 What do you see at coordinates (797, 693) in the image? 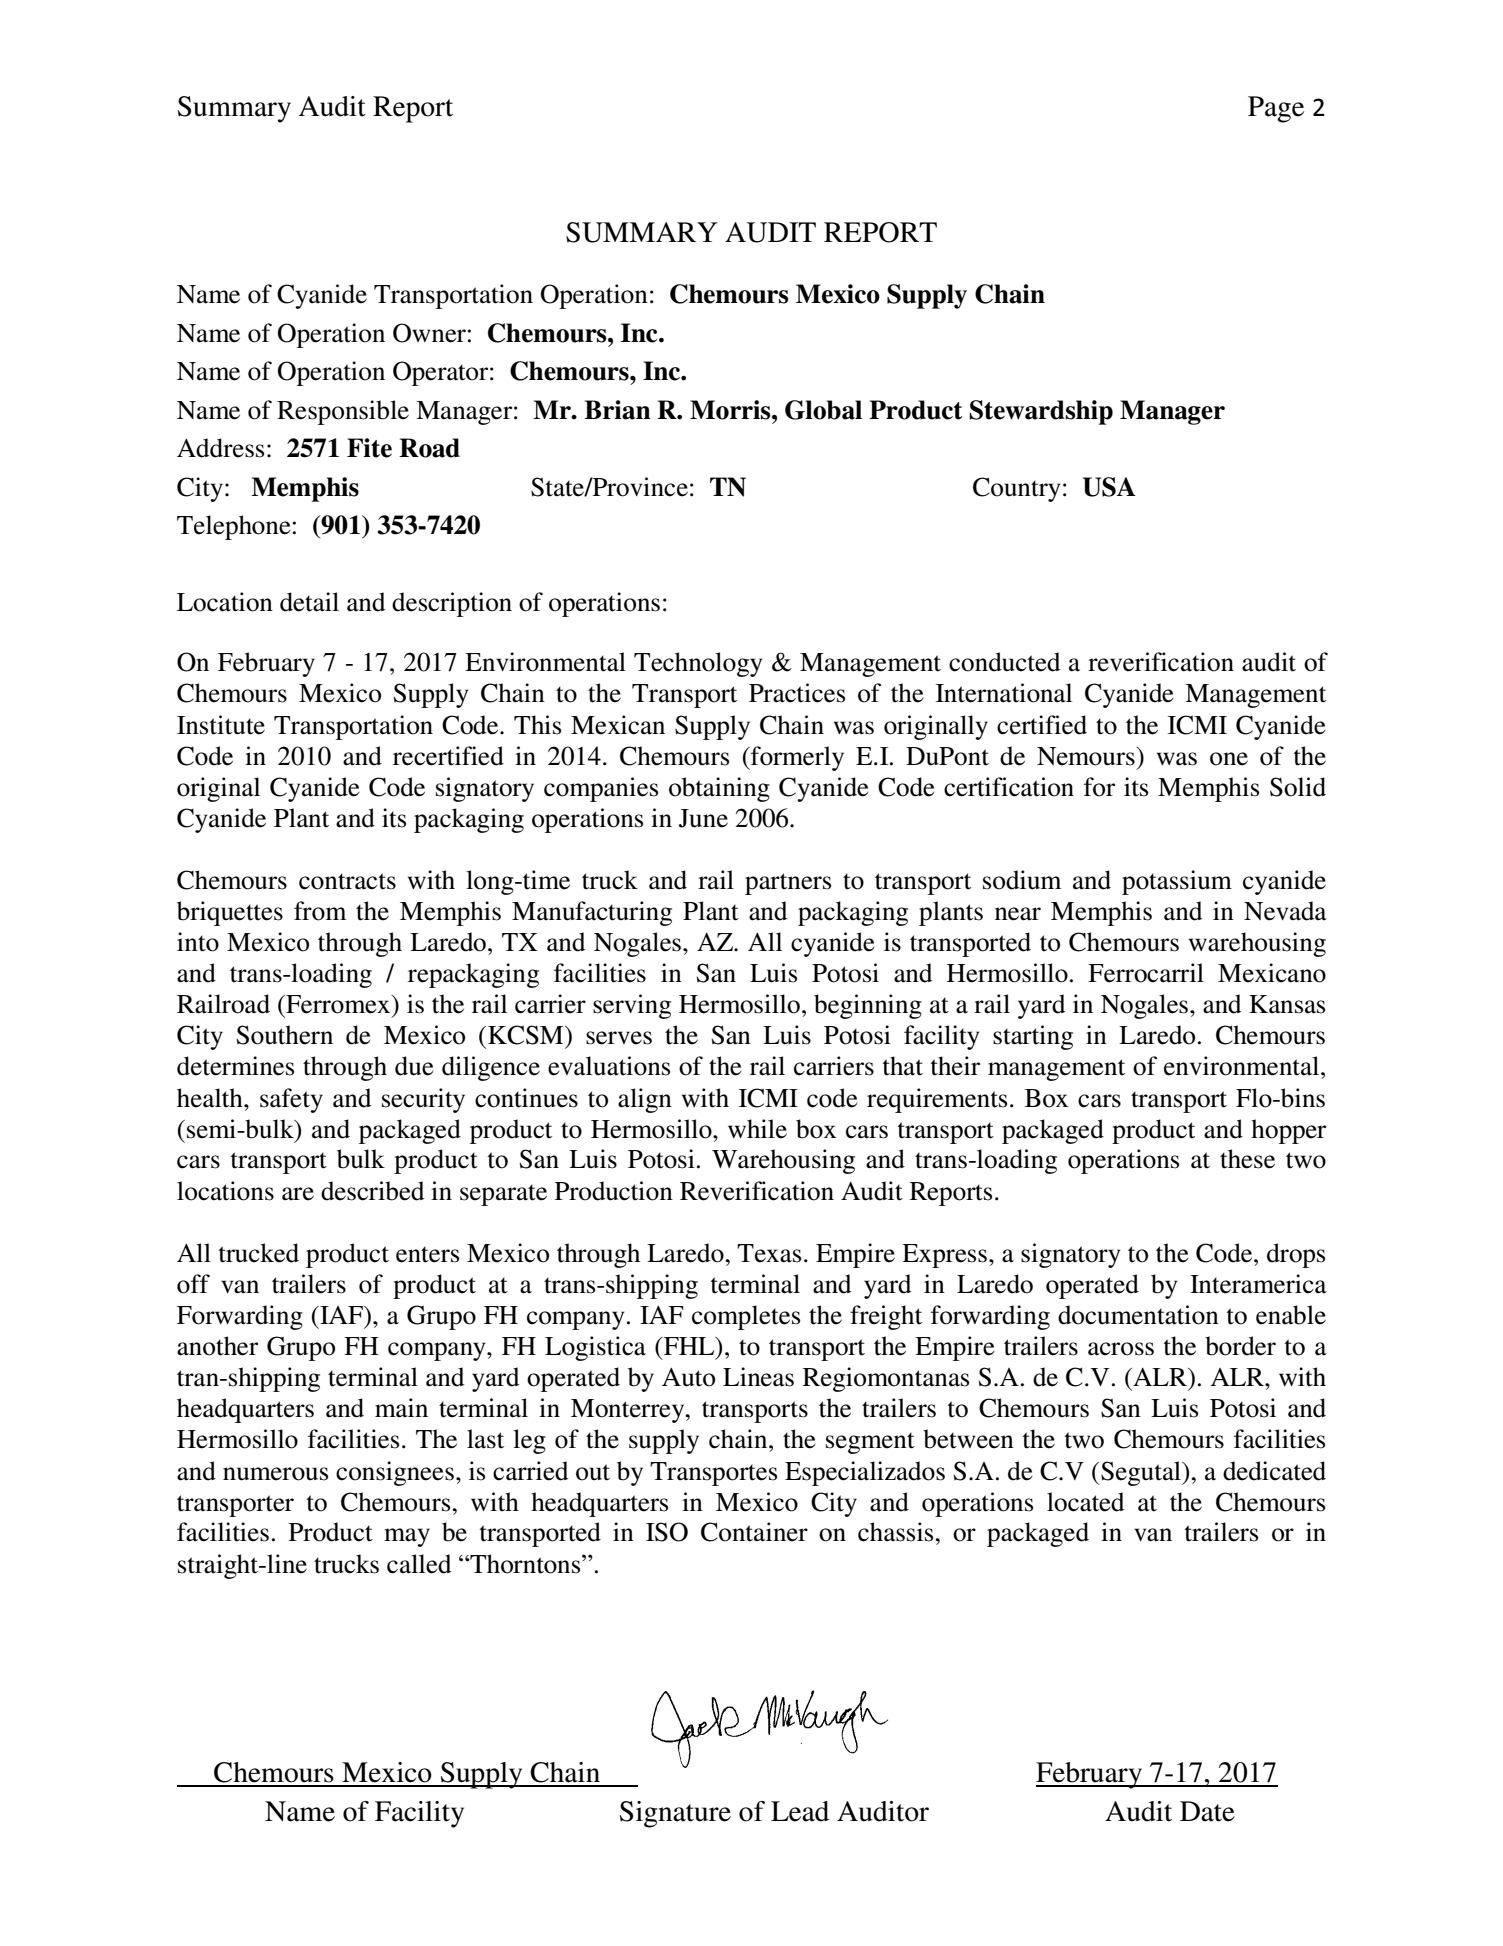
I see `Practices` at bounding box center [797, 693].
